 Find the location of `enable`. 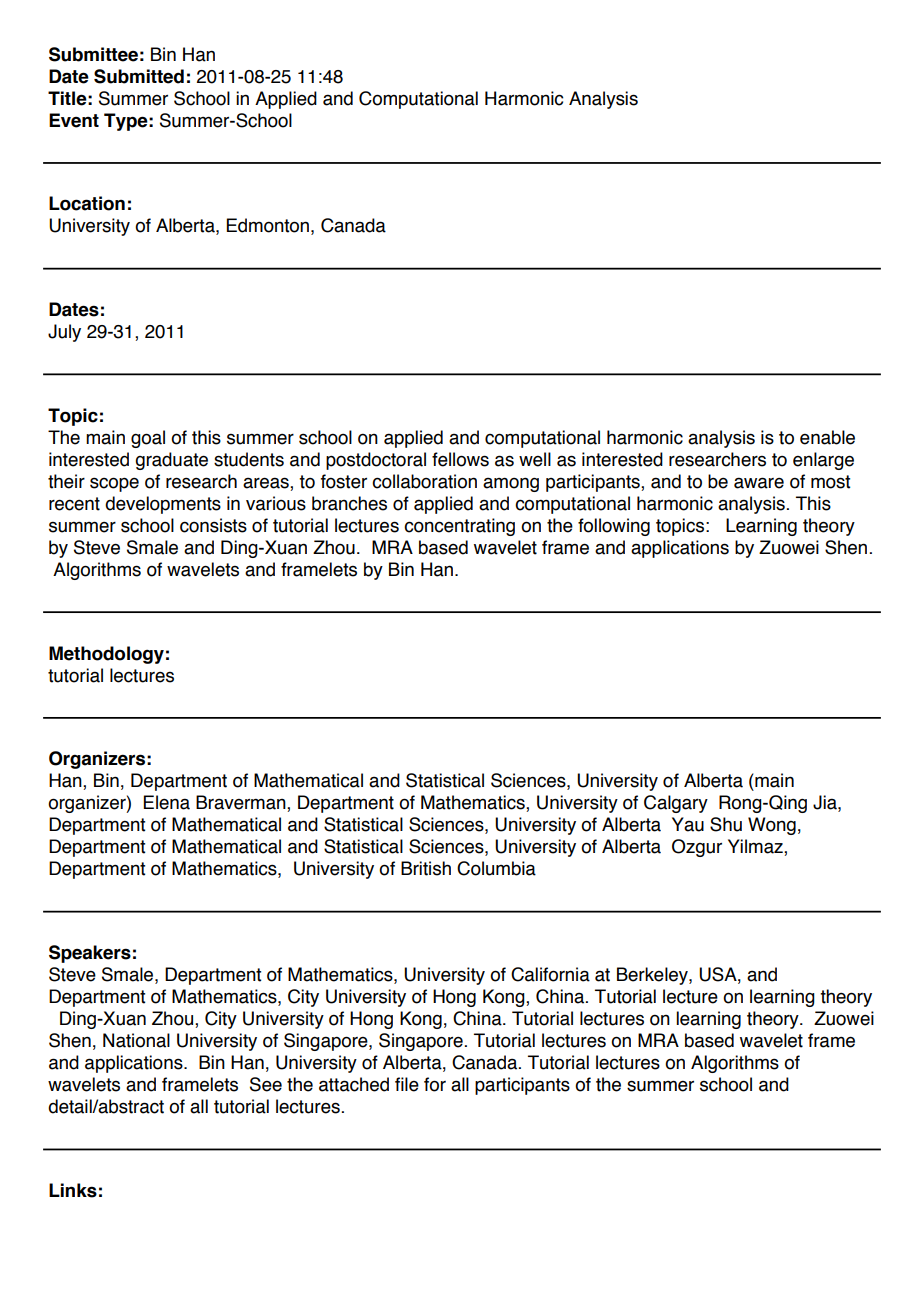

enable is located at coordinates (827, 437).
